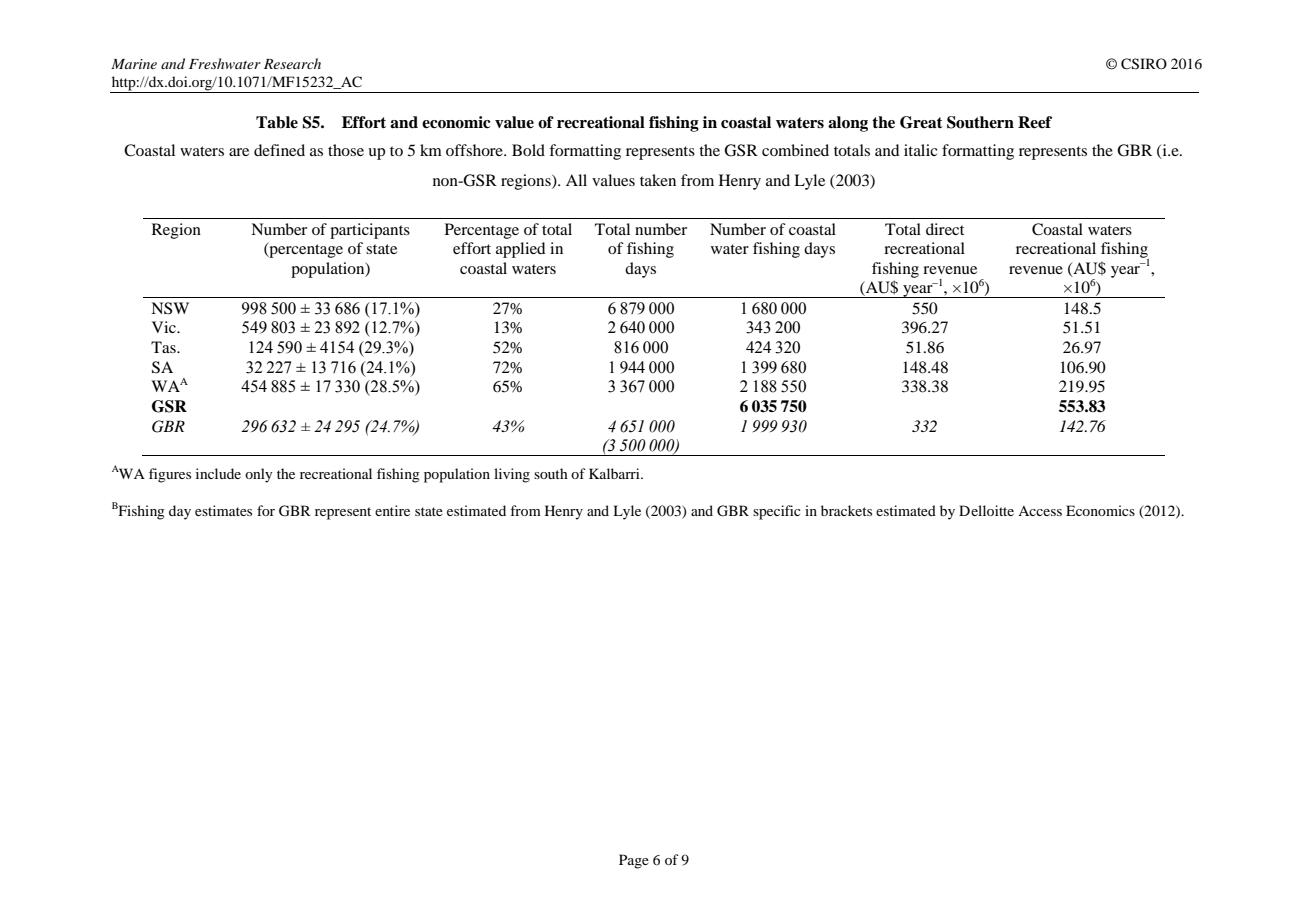 The height and width of the page is (924, 1308). What do you see at coordinates (258, 475) in the page?
I see `only` at bounding box center [258, 475].
